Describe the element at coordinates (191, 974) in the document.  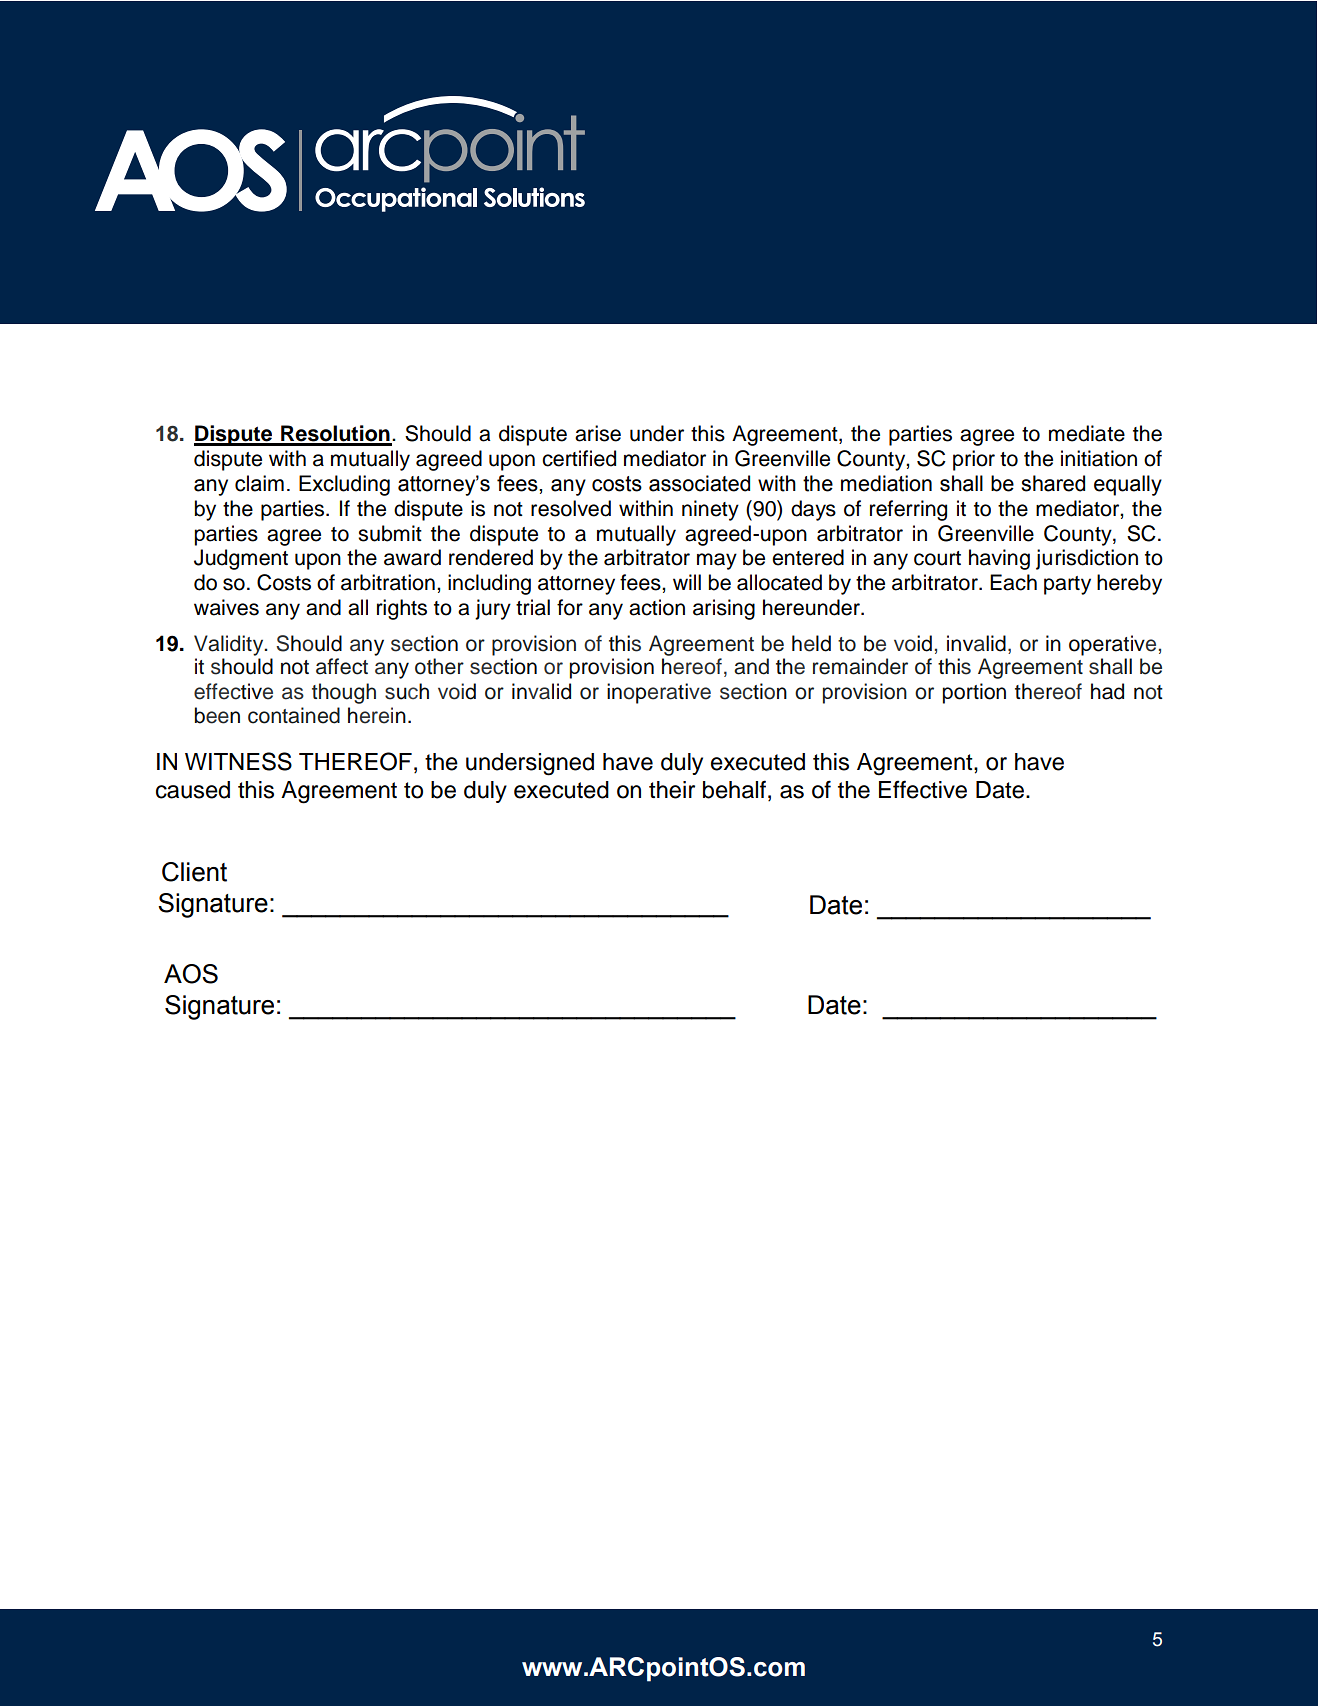
I see `AOS` at that location.
